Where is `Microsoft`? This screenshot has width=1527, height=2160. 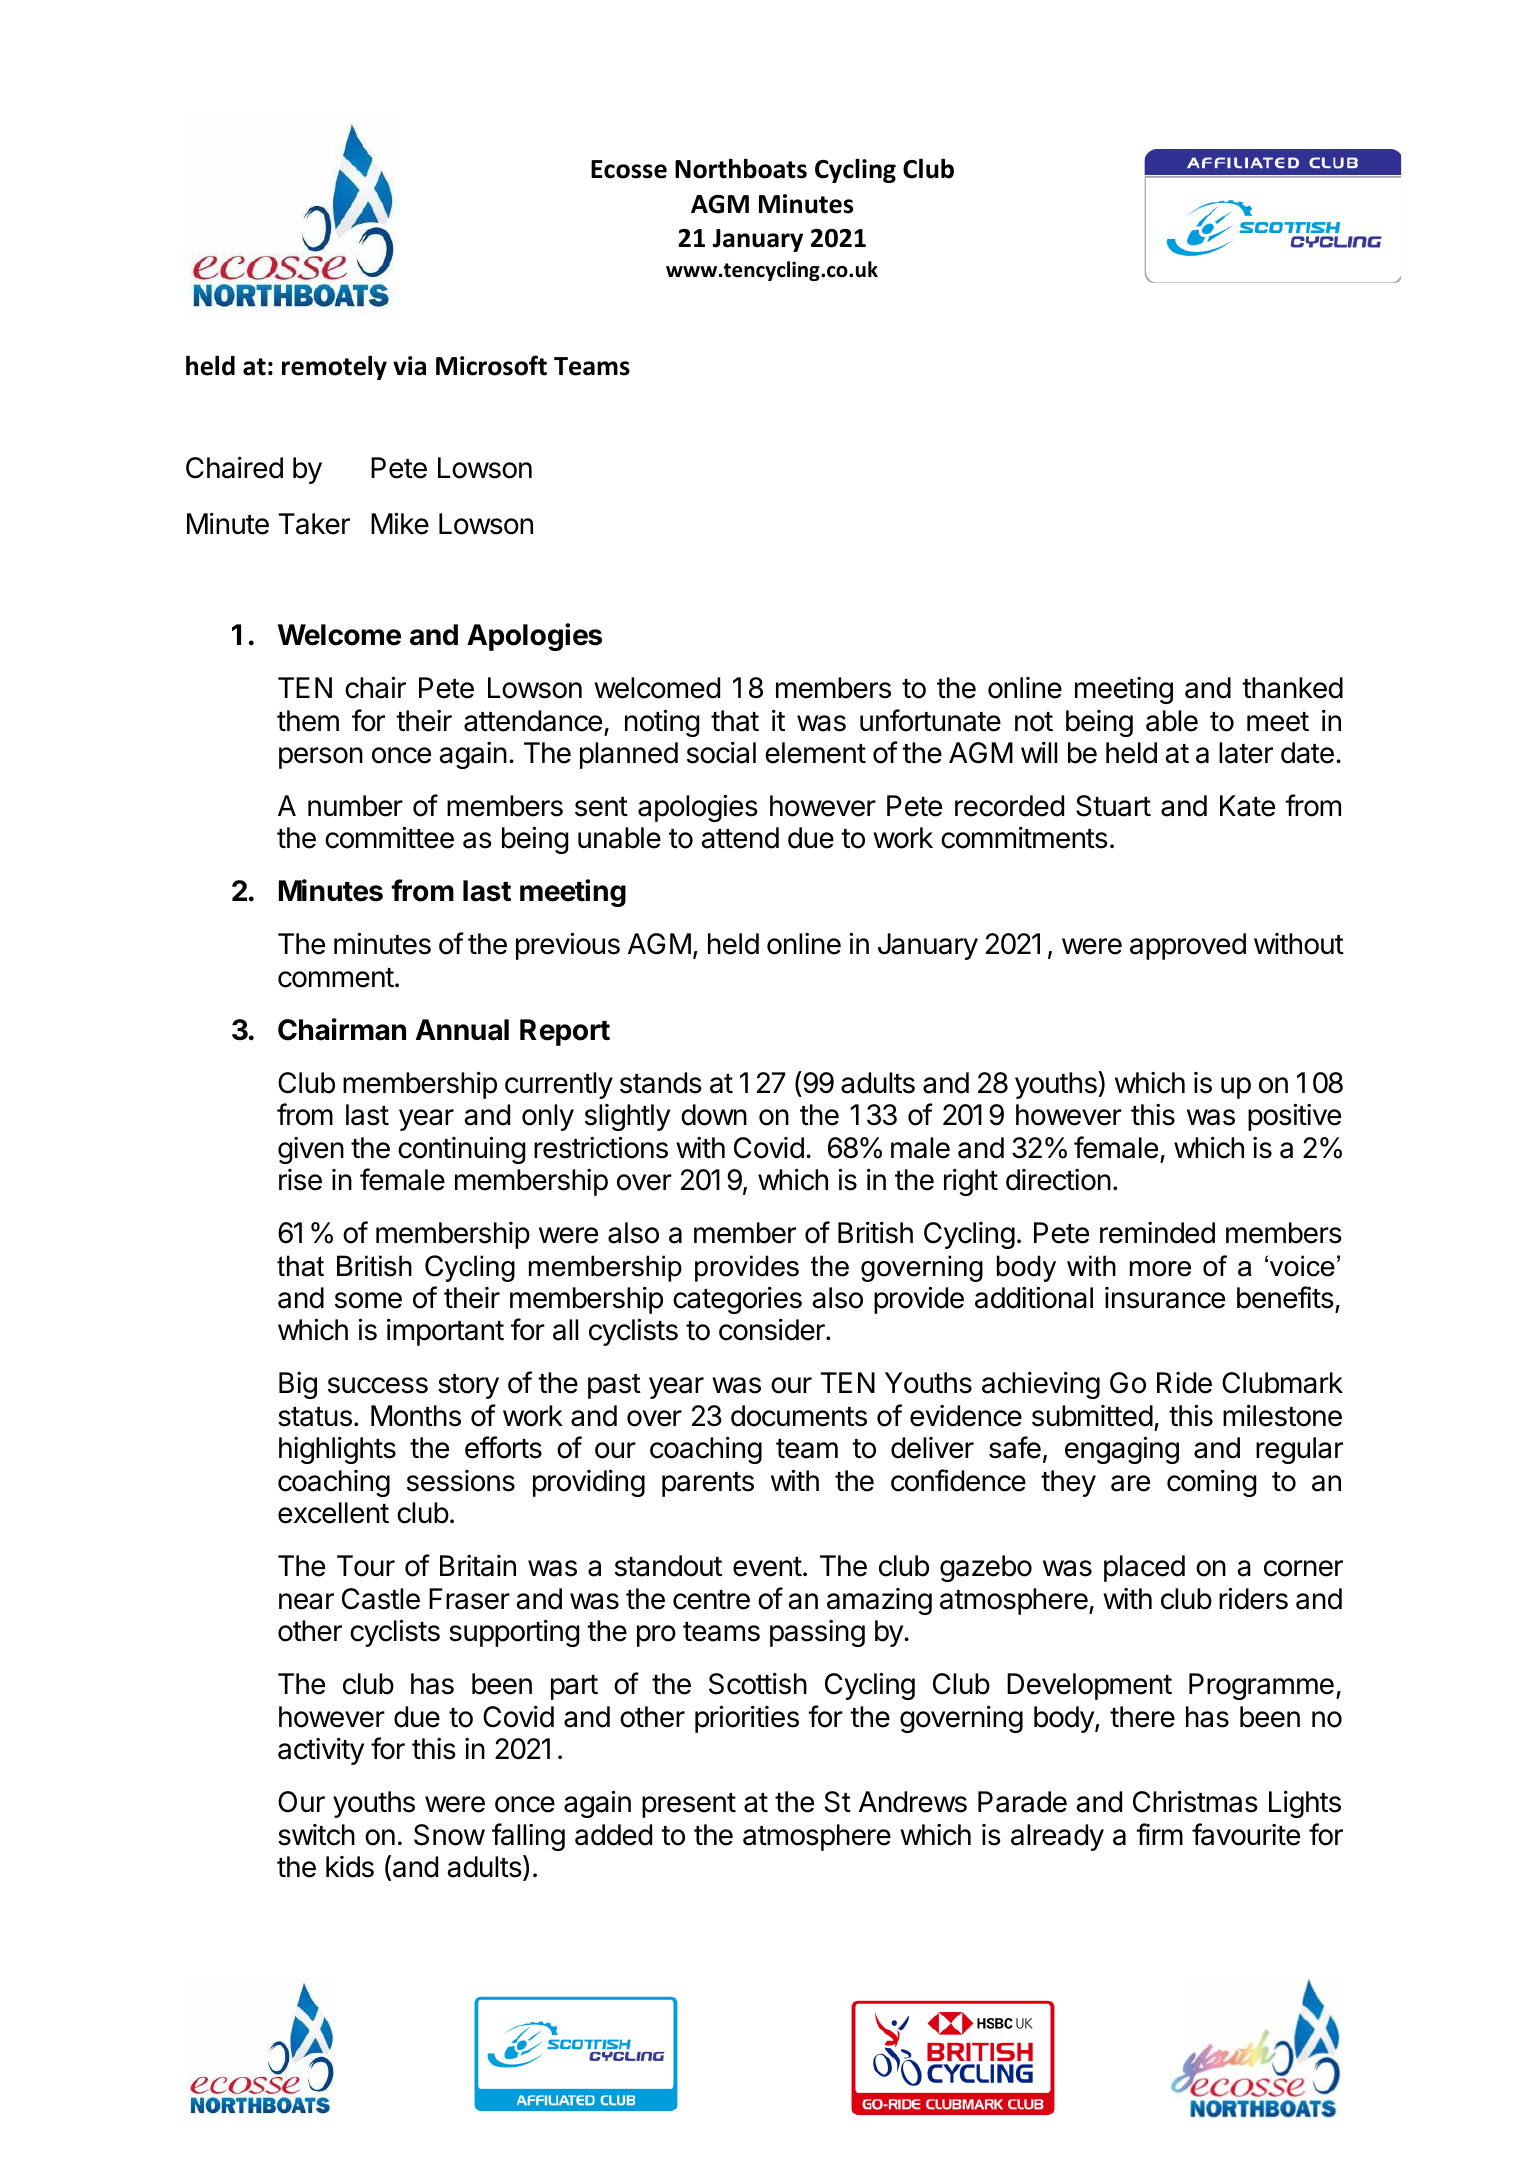
Microsoft is located at coordinates (491, 365).
